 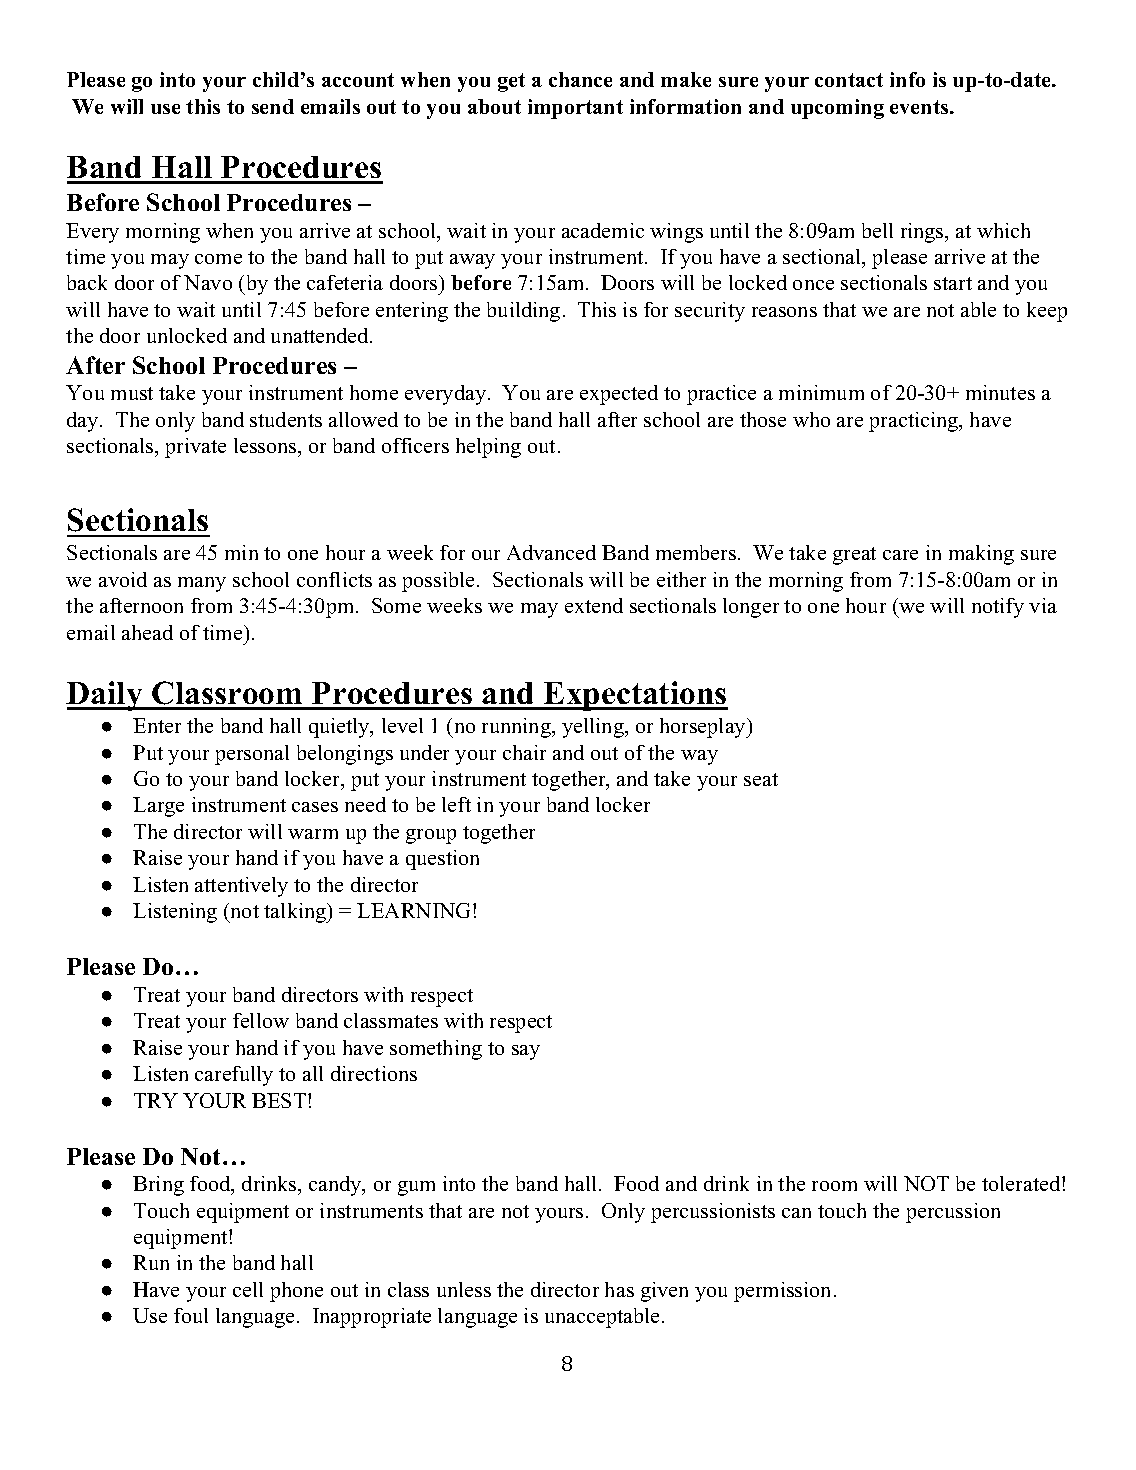 What do you see at coordinates (442, 860) in the screenshot?
I see `question` at bounding box center [442, 860].
